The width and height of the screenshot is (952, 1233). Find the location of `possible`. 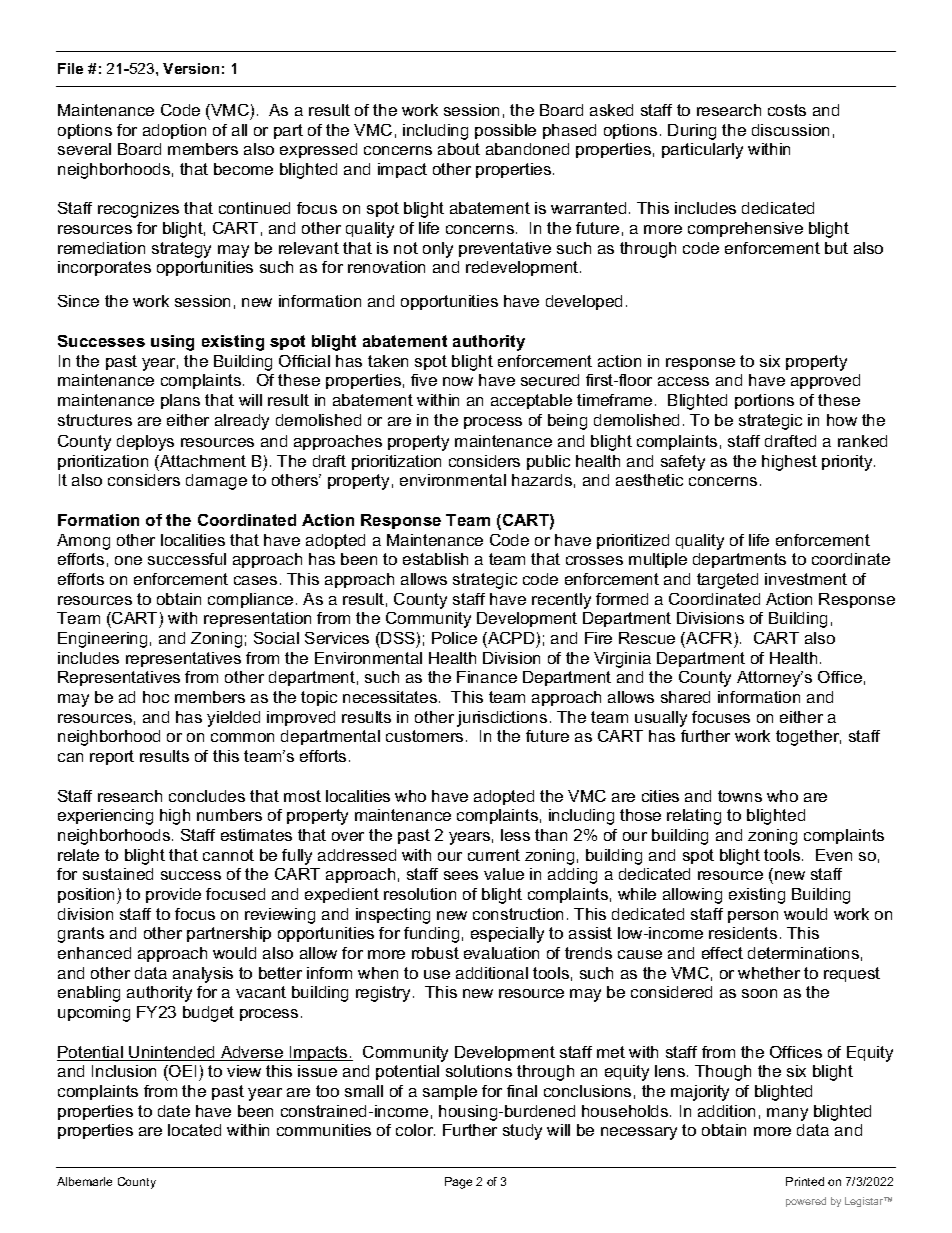

possible is located at coordinates (505, 131).
